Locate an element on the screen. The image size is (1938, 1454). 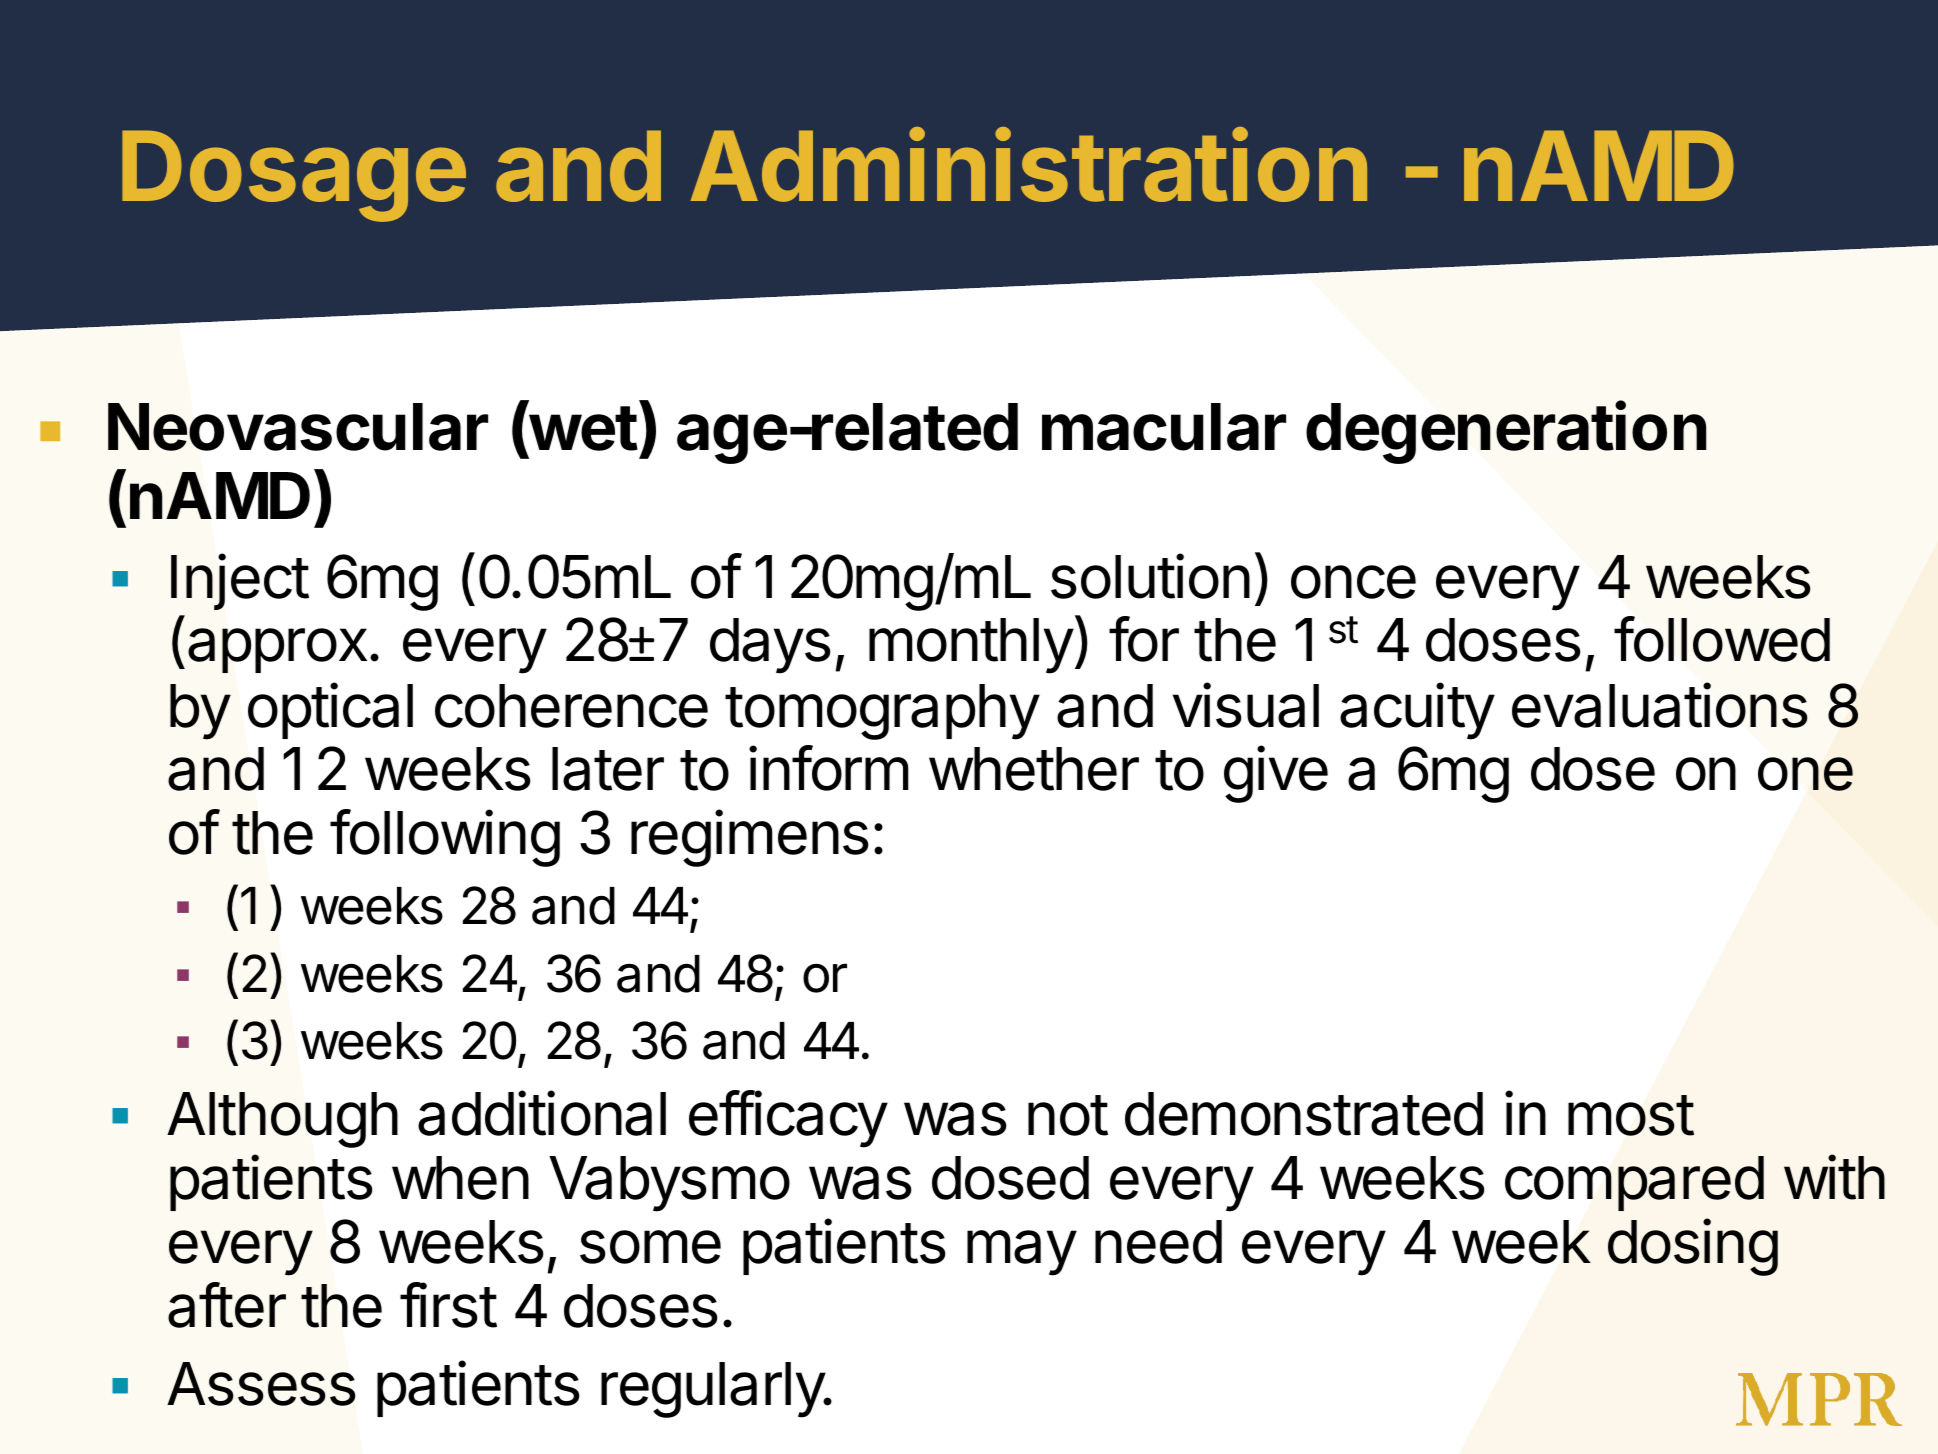
Assess is located at coordinates (261, 1384).
